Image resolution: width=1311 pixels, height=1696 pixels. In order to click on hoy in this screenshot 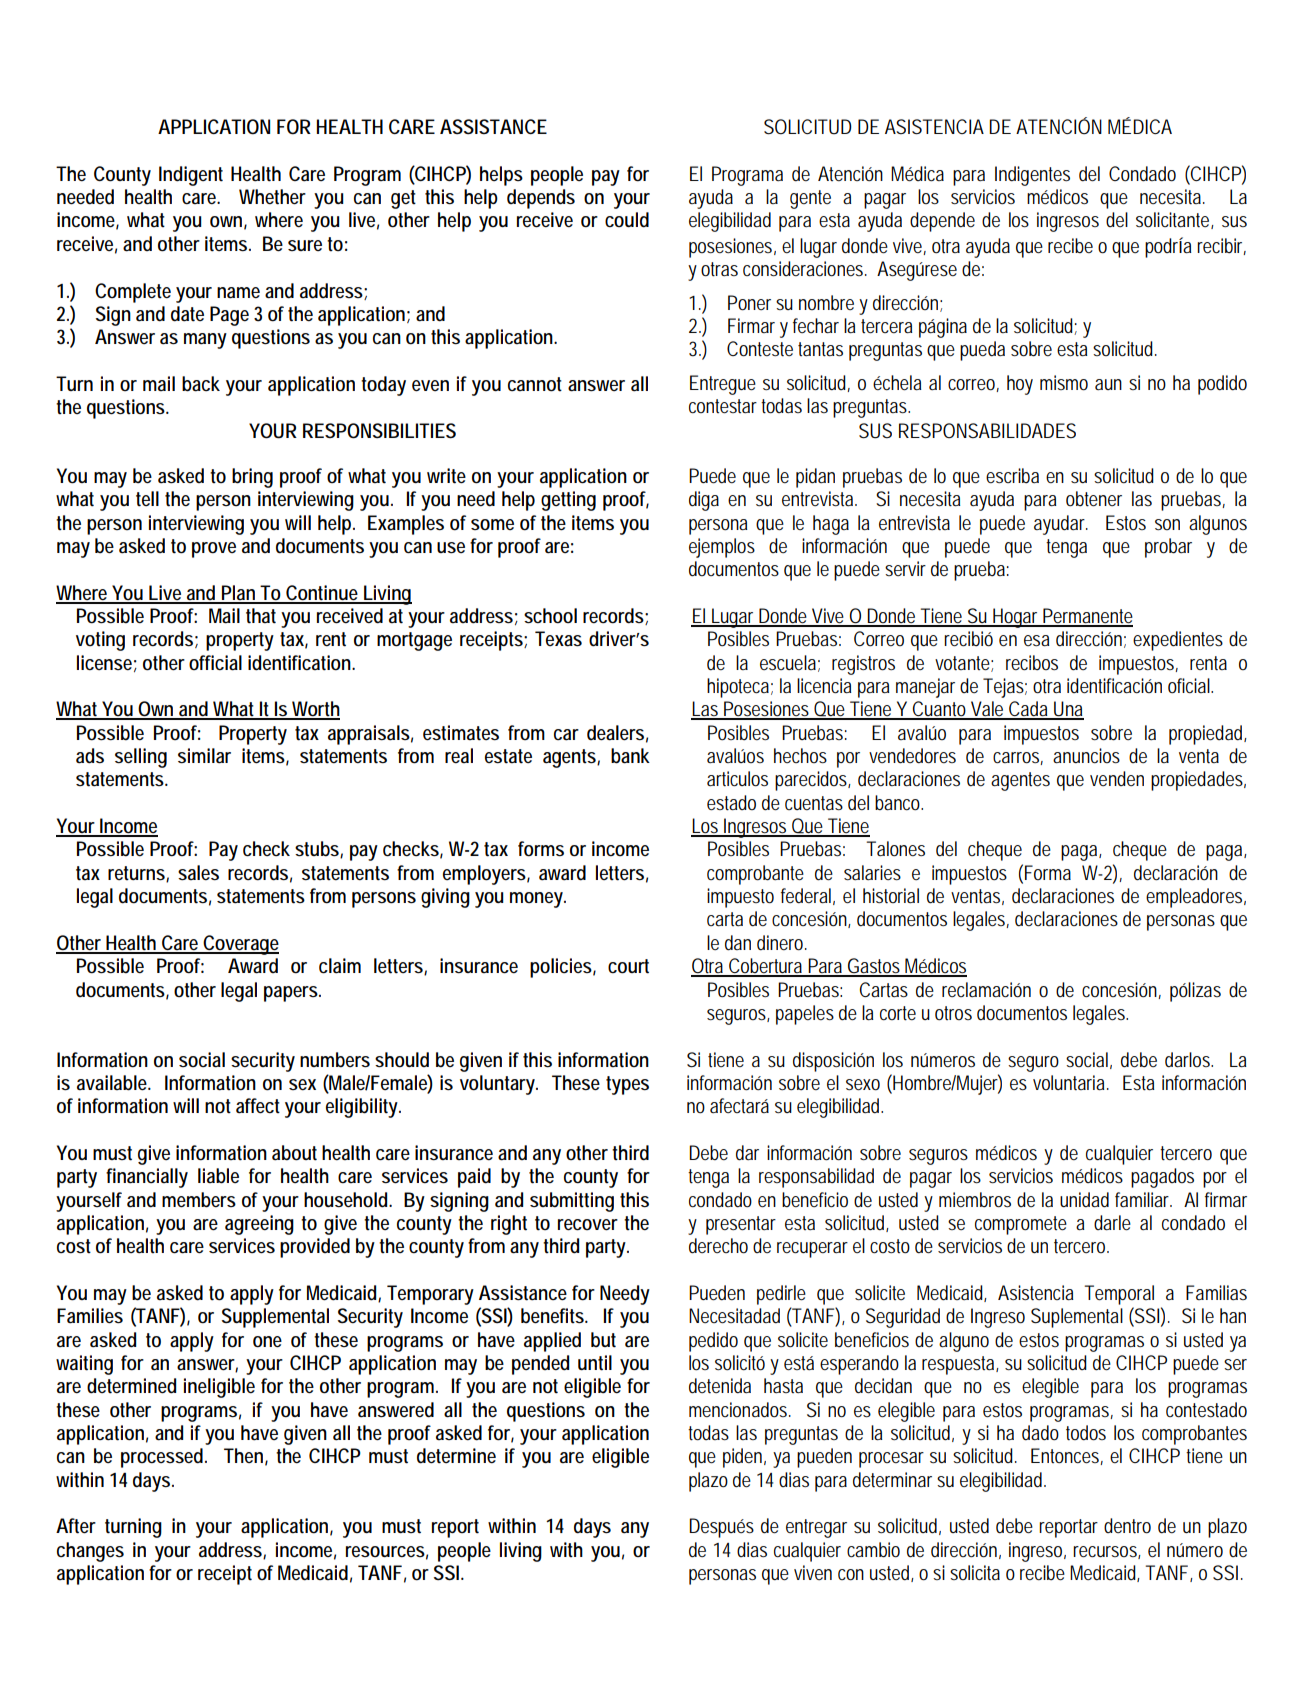, I will do `click(1020, 385)`.
